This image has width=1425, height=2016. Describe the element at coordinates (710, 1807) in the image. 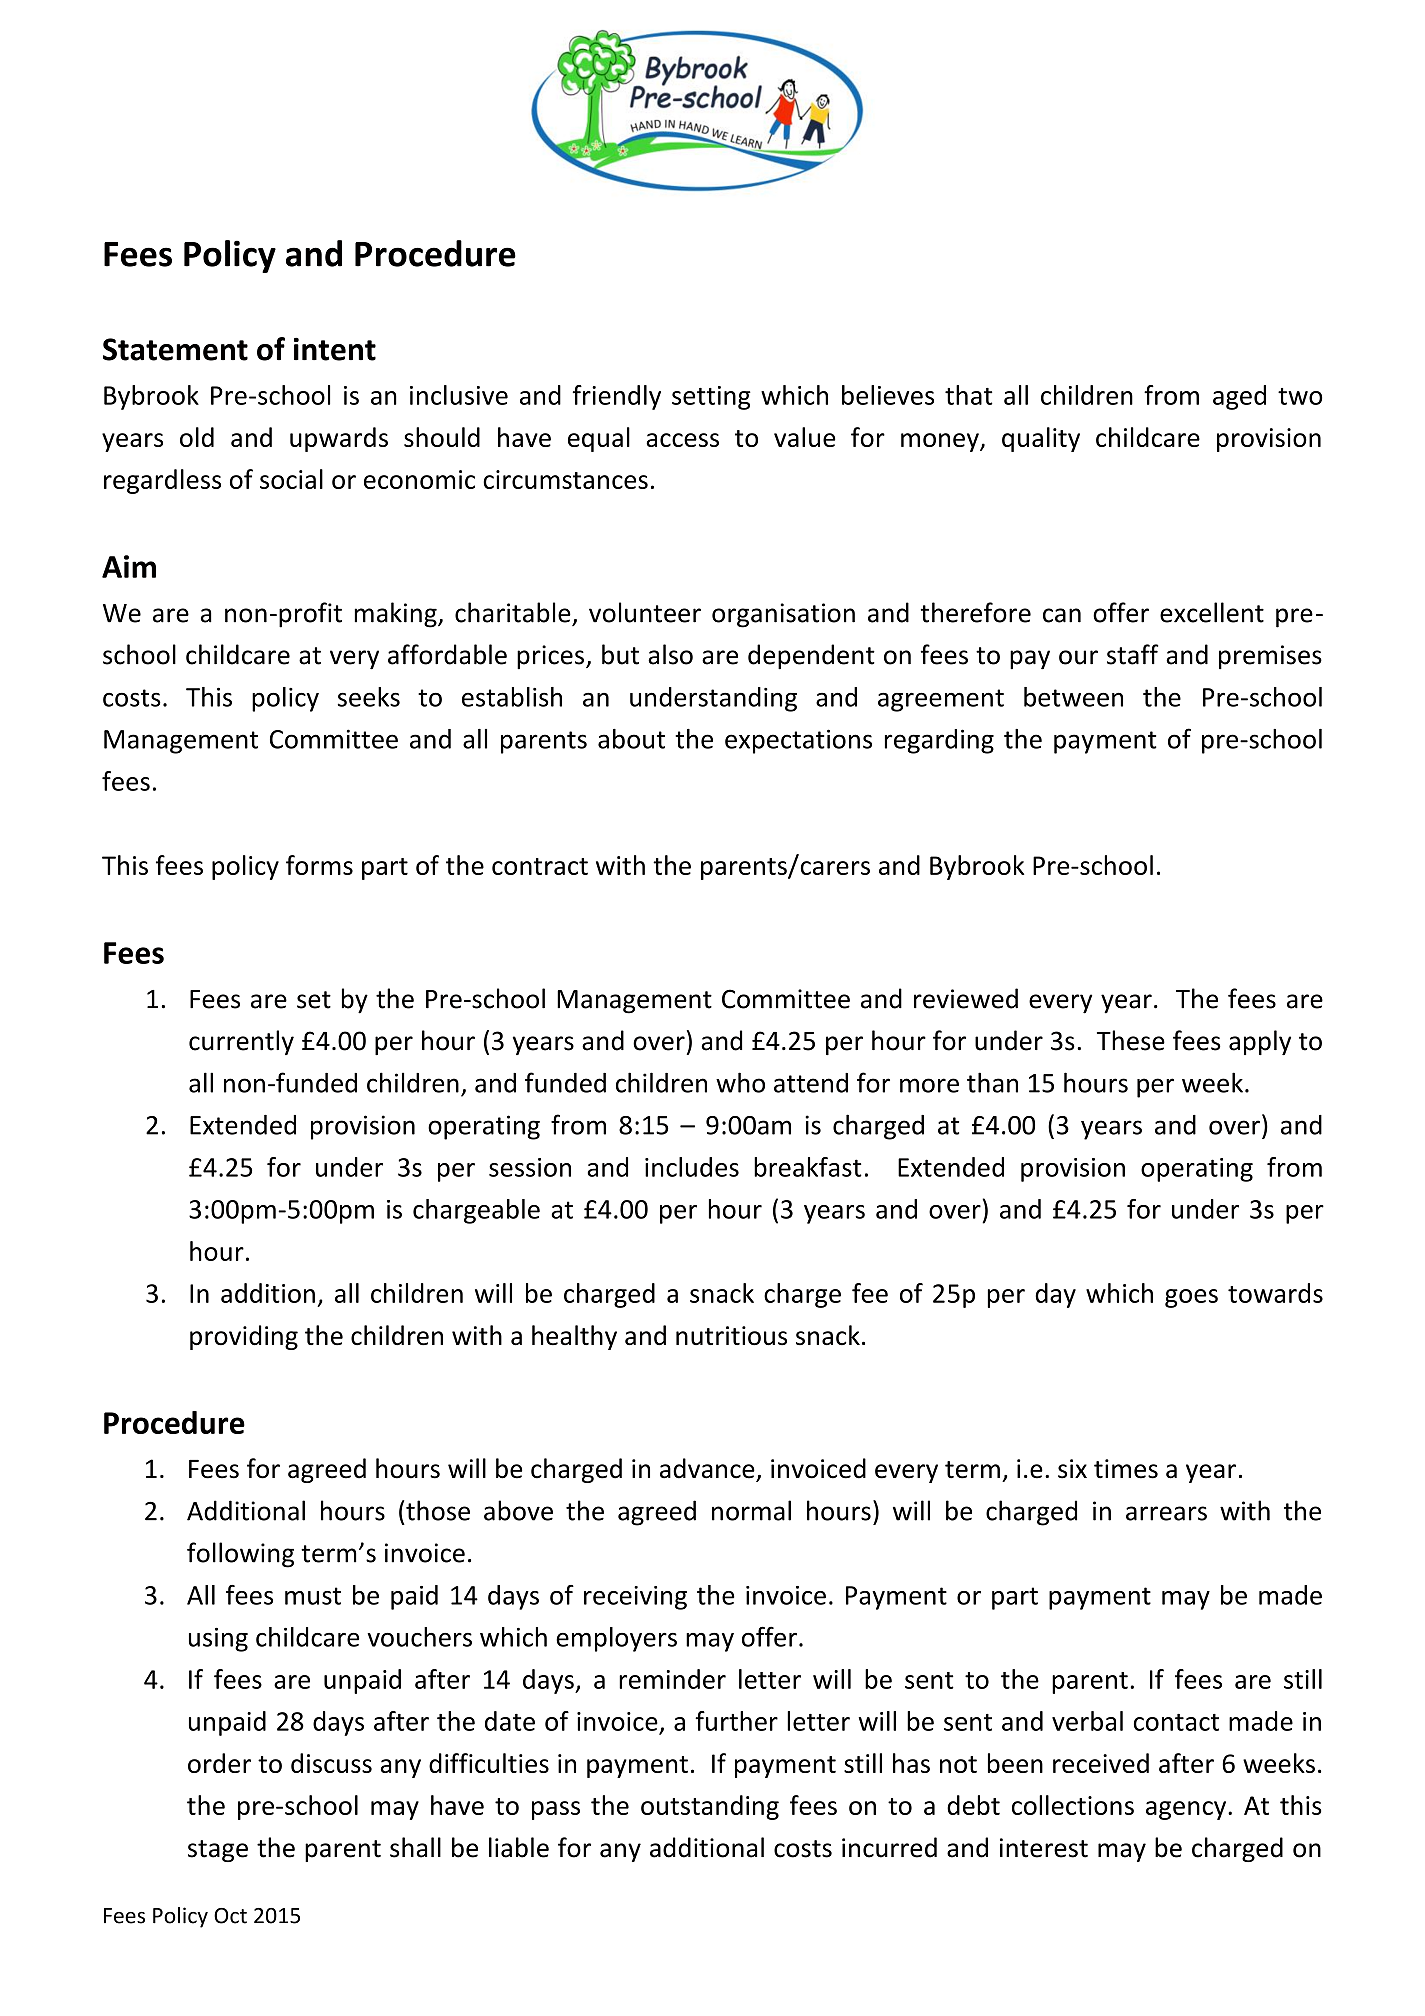

I see `outstanding` at that location.
